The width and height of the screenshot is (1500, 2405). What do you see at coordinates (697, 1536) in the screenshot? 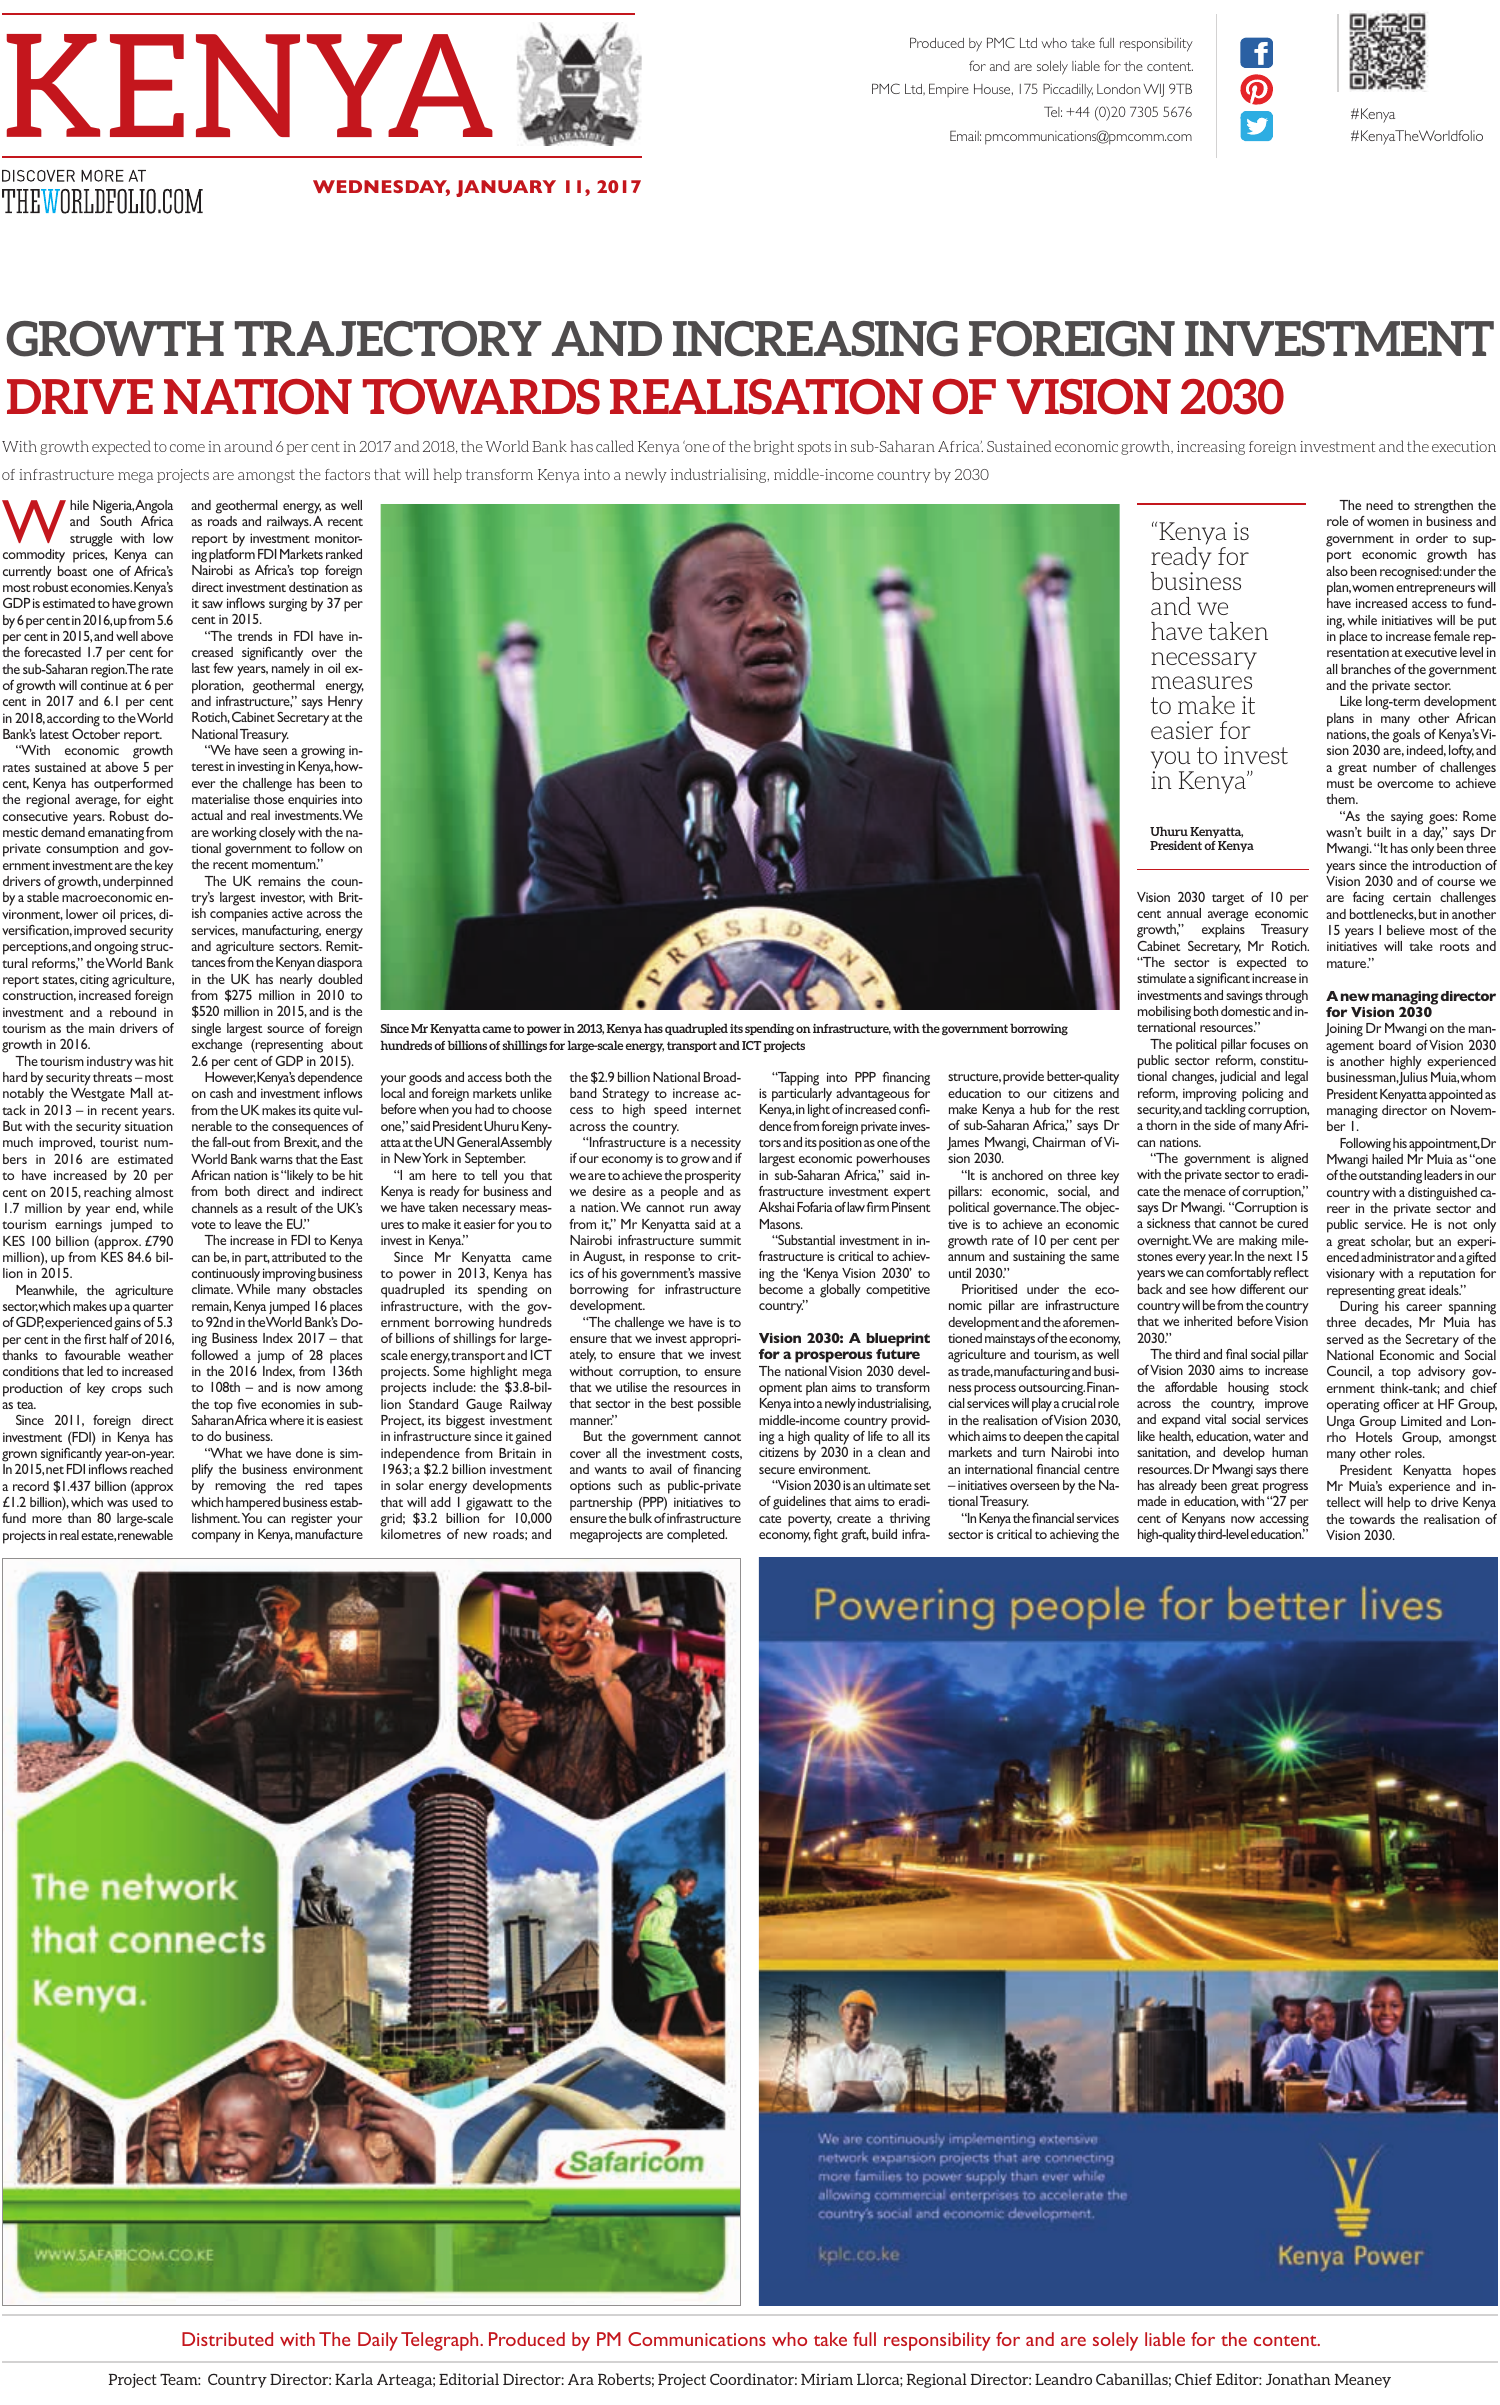
I see `completed` at bounding box center [697, 1536].
